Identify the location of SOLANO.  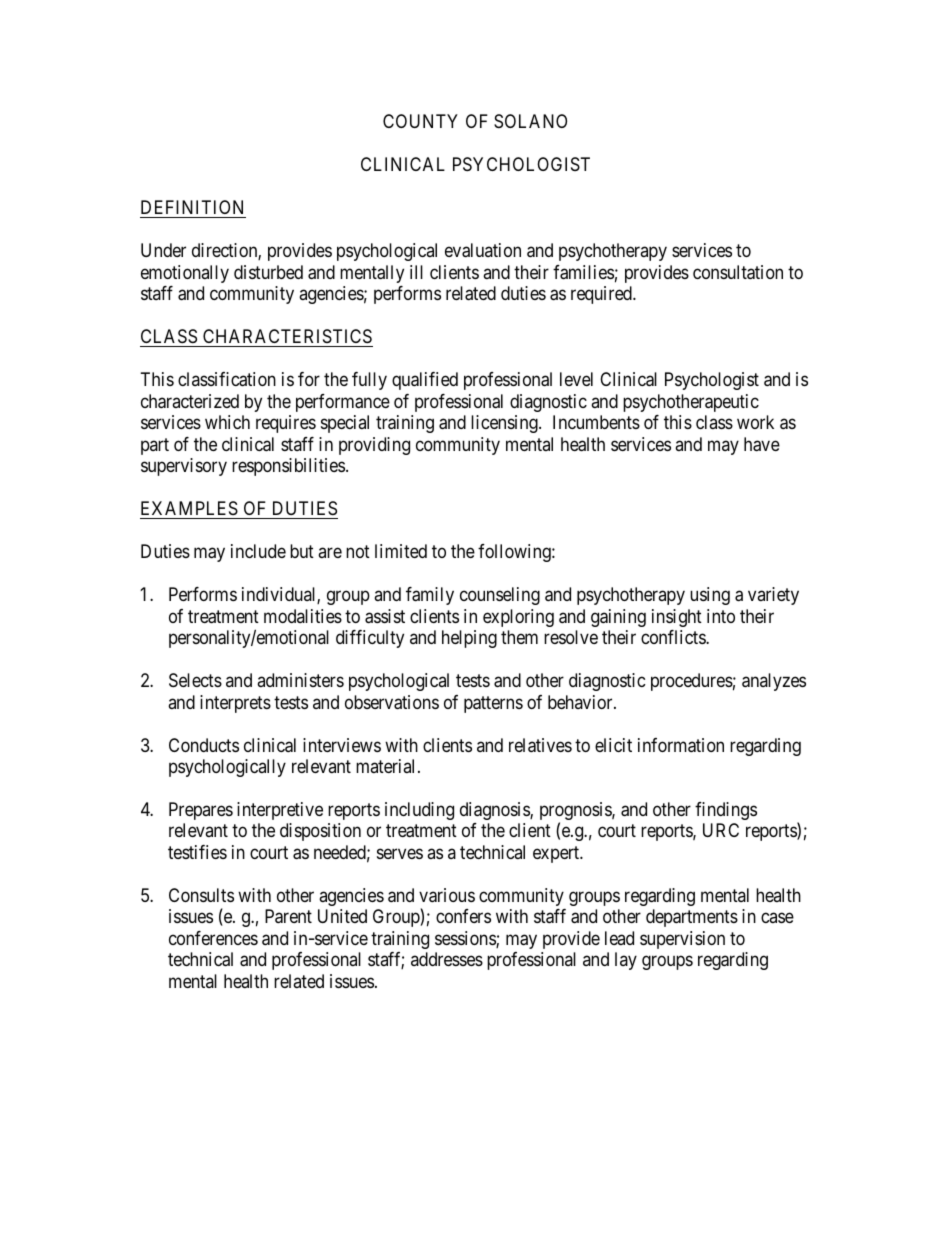
(530, 121).
